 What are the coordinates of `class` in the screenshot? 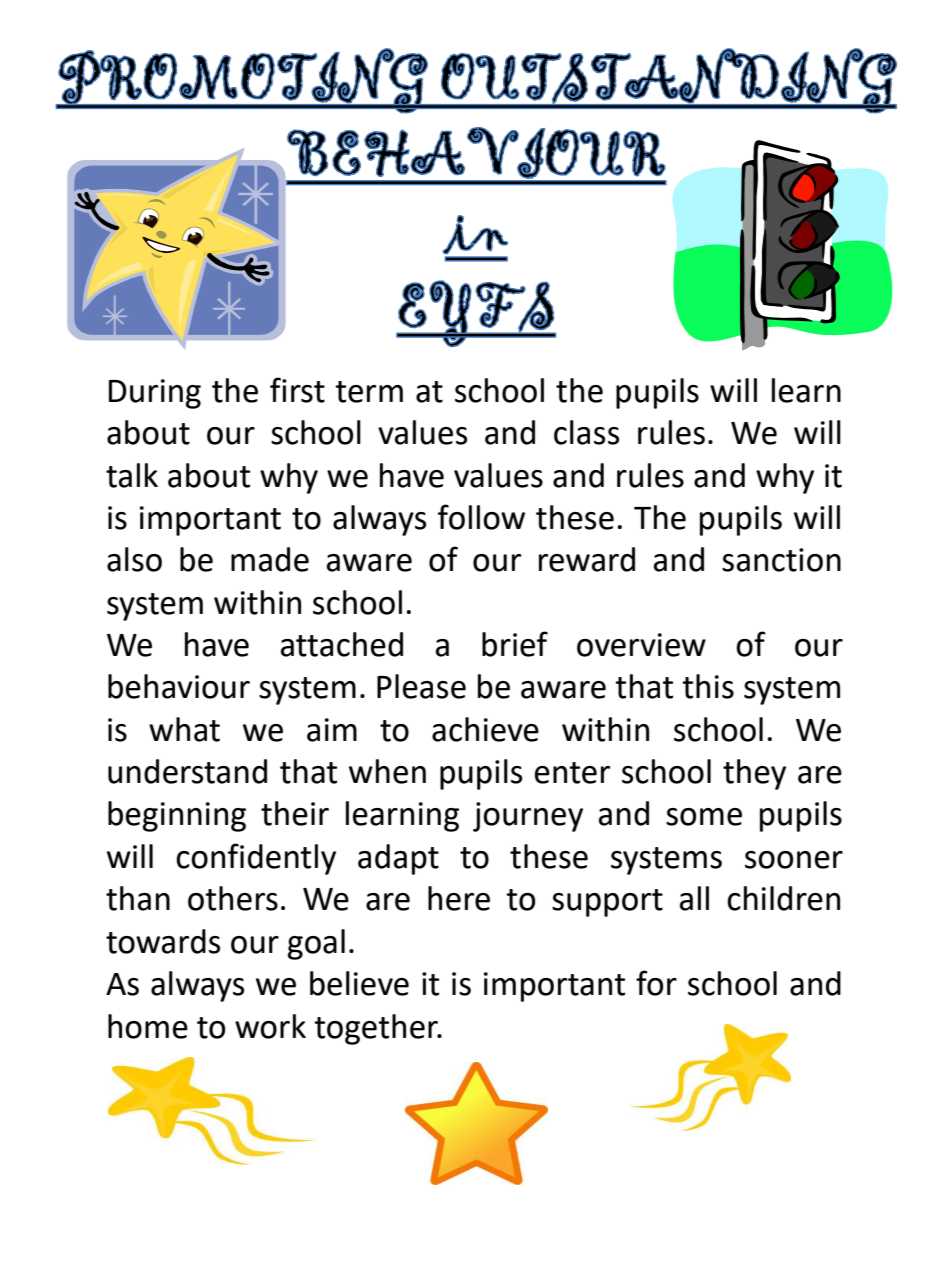 It's located at (586, 432).
